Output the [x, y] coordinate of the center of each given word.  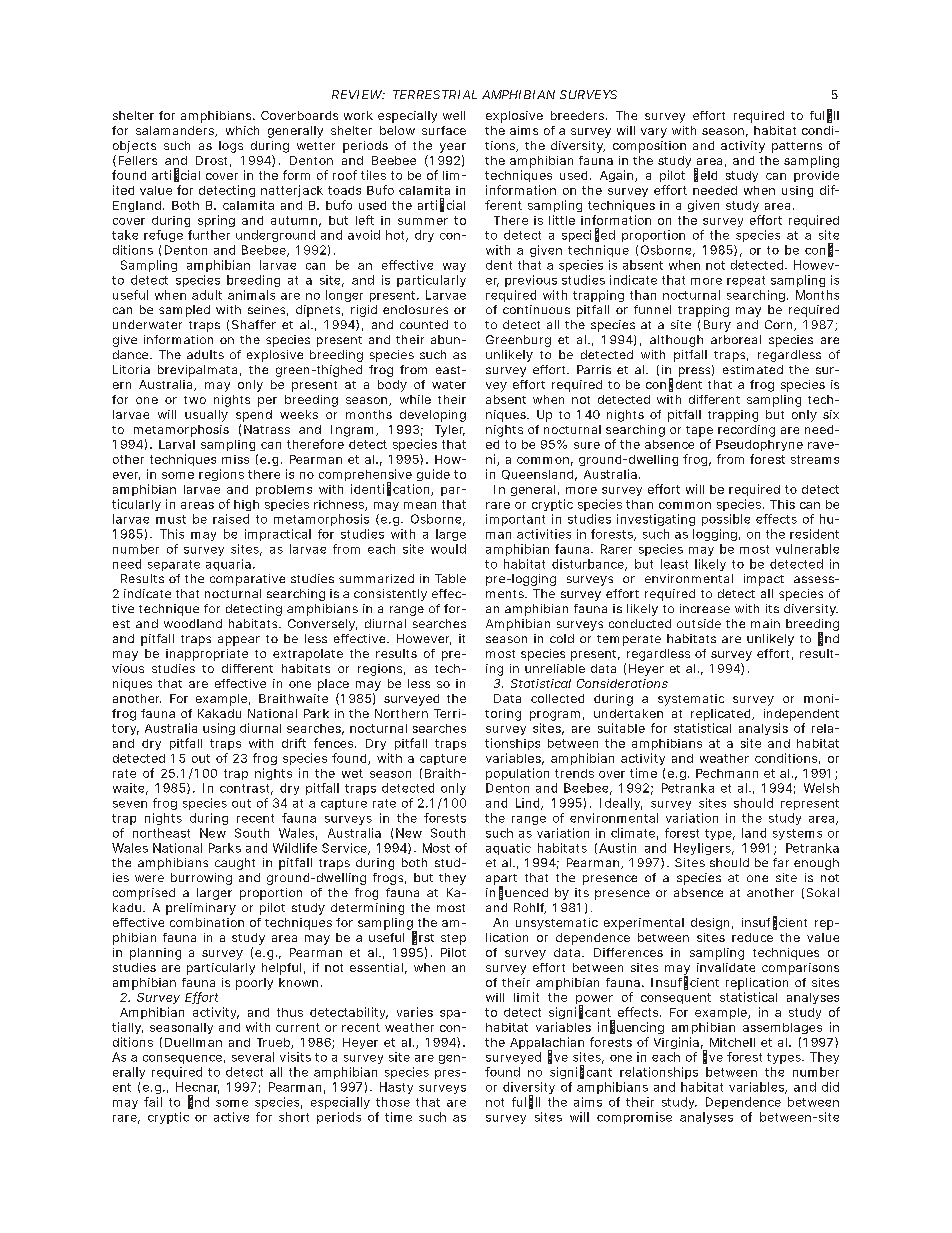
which [242, 130]
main [765, 623]
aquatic [508, 849]
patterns [797, 147]
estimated [753, 369]
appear [239, 641]
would [448, 549]
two [195, 400]
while [415, 399]
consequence [182, 1059]
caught [235, 864]
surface [444, 130]
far [781, 862]
